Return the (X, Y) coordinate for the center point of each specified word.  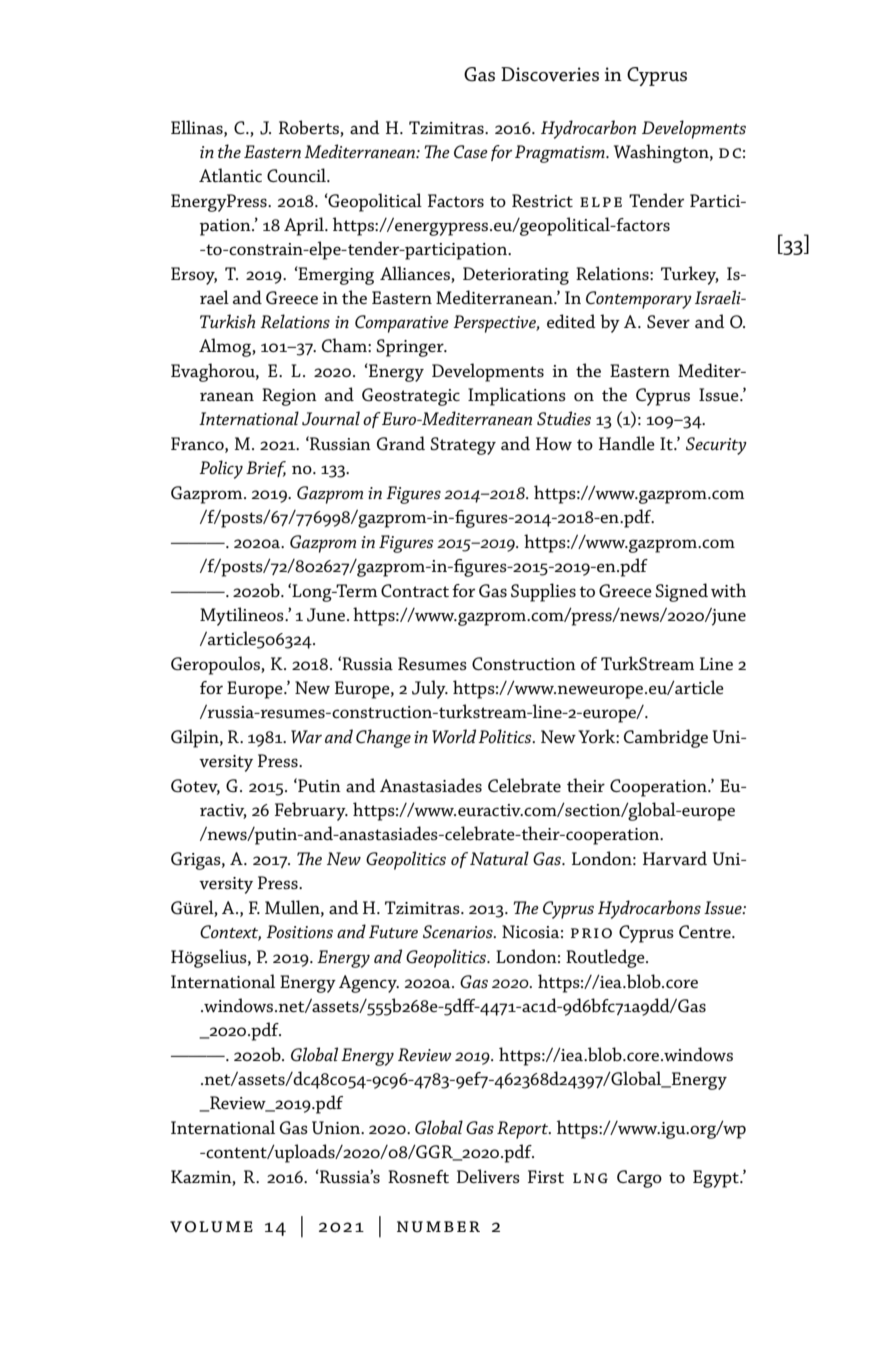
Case (471, 151)
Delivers (488, 1176)
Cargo (639, 1179)
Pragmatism (561, 154)
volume (211, 1227)
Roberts (309, 127)
